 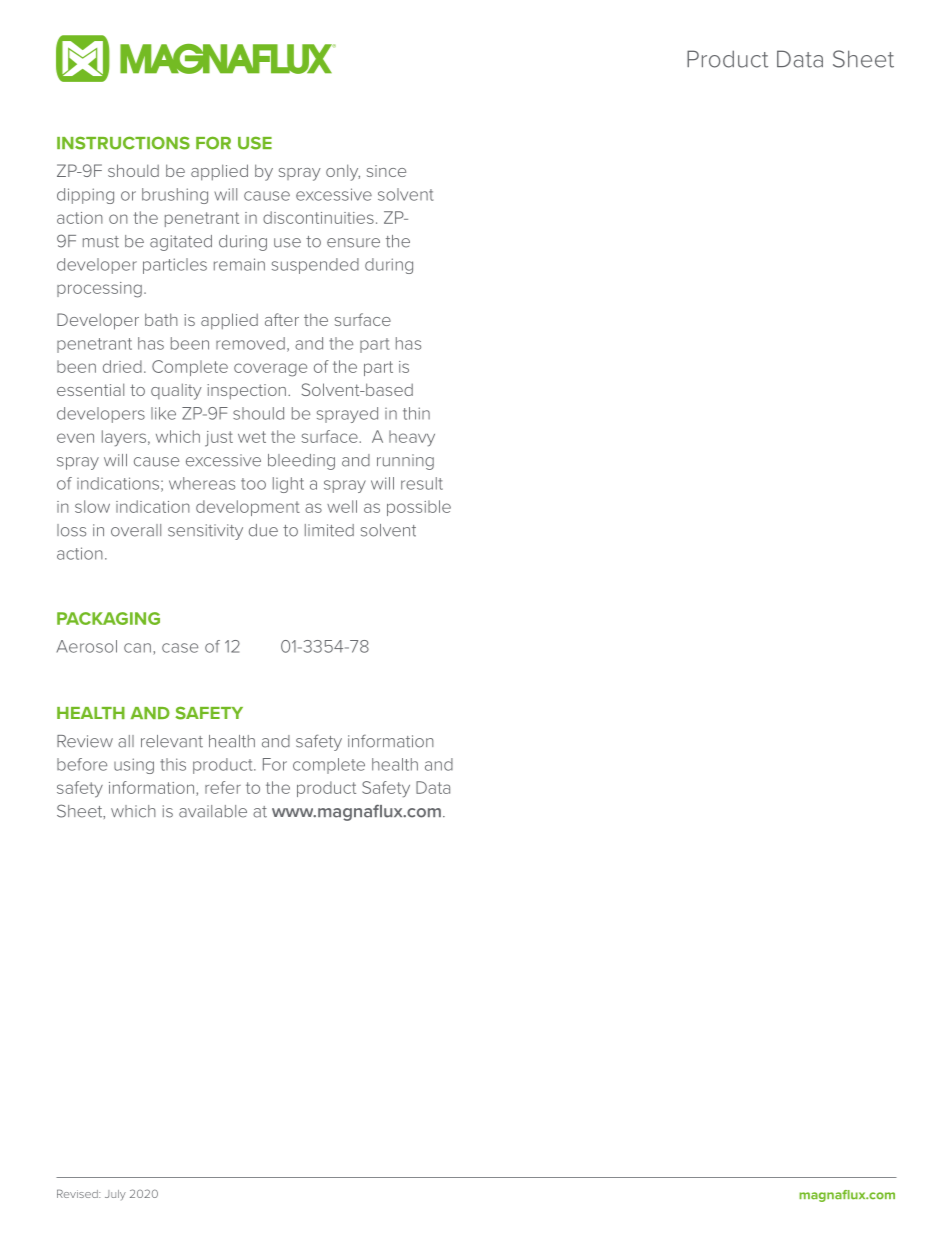 What do you see at coordinates (115, 1195) in the page?
I see `July` at bounding box center [115, 1195].
